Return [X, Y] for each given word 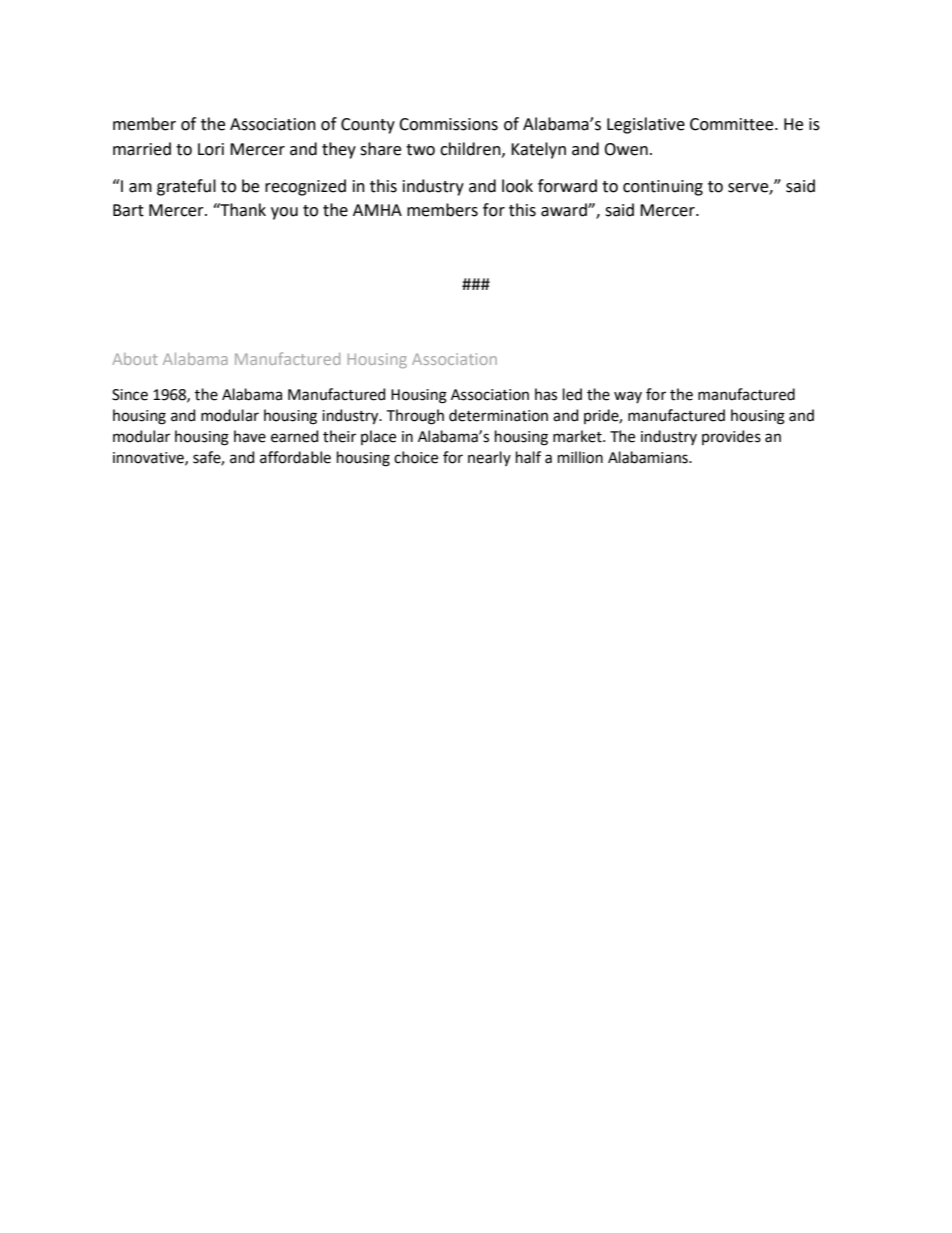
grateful [186, 187]
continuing [663, 188]
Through [415, 417]
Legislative [646, 125]
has [546, 394]
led [572, 394]
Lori [211, 149]
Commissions [448, 124]
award [565, 210]
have [250, 436]
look [517, 186]
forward [567, 186]
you [284, 213]
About [135, 359]
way [628, 397]
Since [130, 395]
